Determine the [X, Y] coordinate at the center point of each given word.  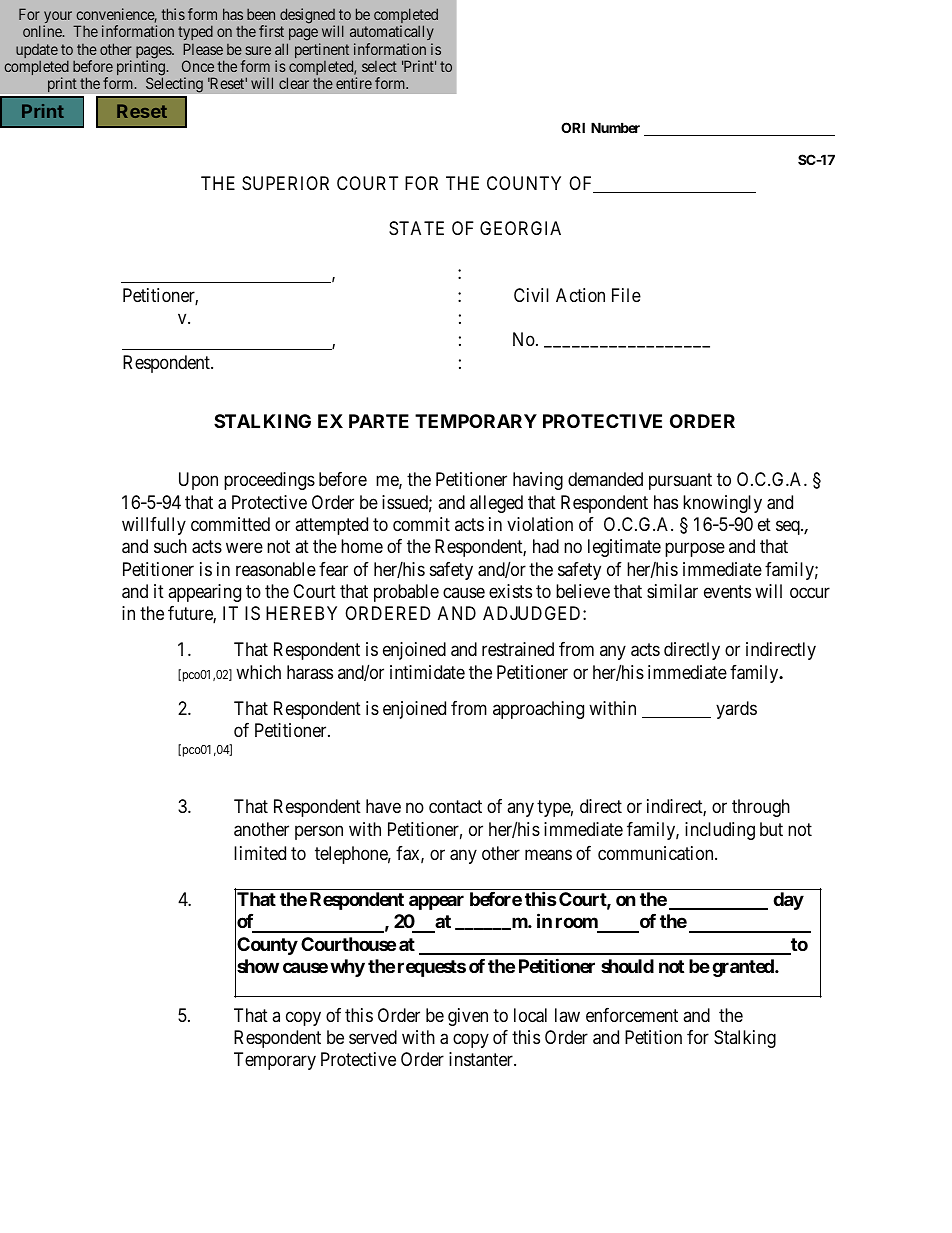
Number [615, 127]
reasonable [276, 569]
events [727, 591]
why [347, 968]
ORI [573, 127]
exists [510, 591]
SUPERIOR [285, 183]
